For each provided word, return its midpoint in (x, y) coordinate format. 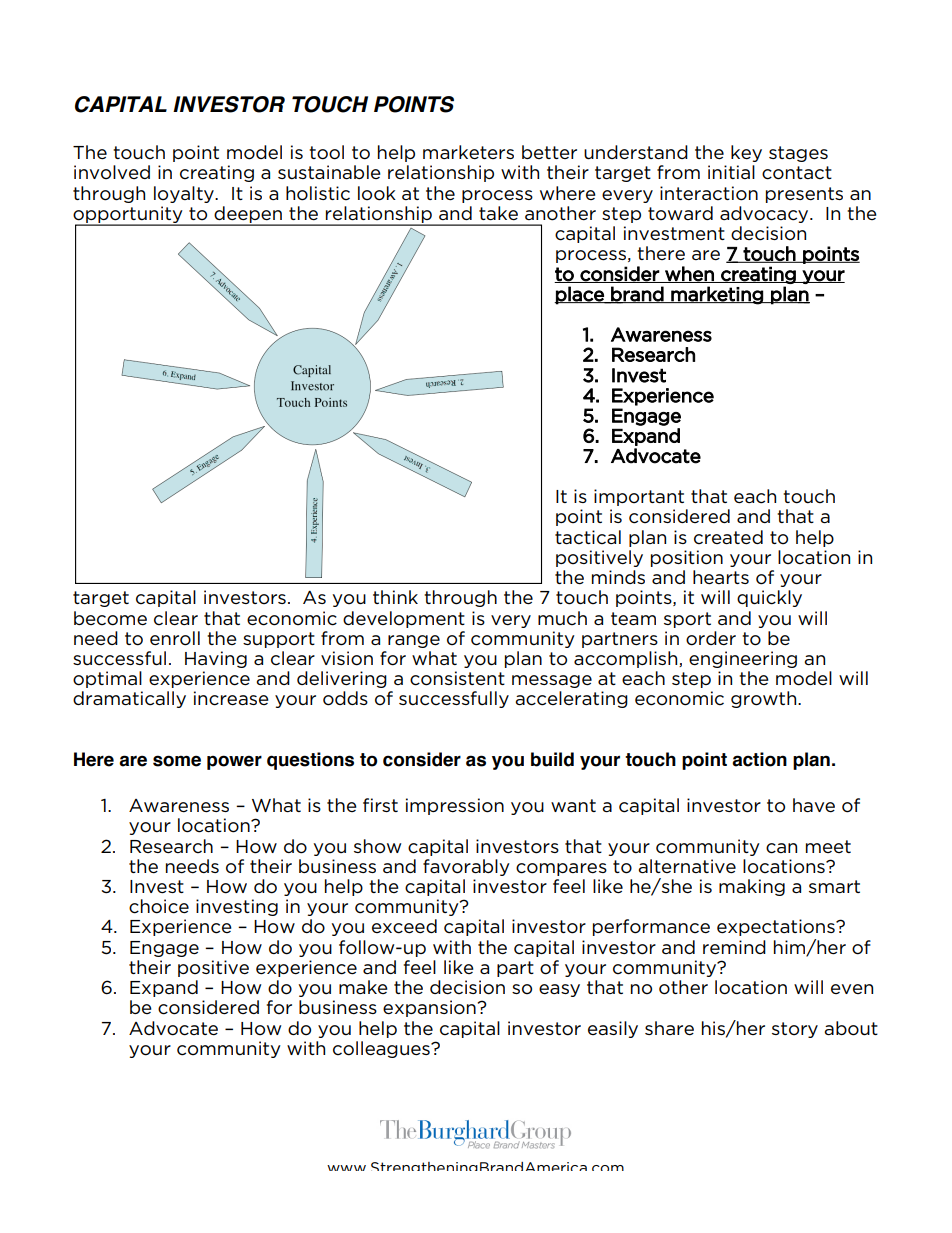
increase (231, 698)
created (728, 537)
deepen (248, 215)
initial (731, 172)
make (363, 987)
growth (765, 699)
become (110, 618)
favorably (466, 867)
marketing (717, 295)
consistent (457, 678)
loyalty (185, 194)
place (580, 295)
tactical (588, 537)
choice (159, 906)
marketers (468, 152)
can (781, 848)
